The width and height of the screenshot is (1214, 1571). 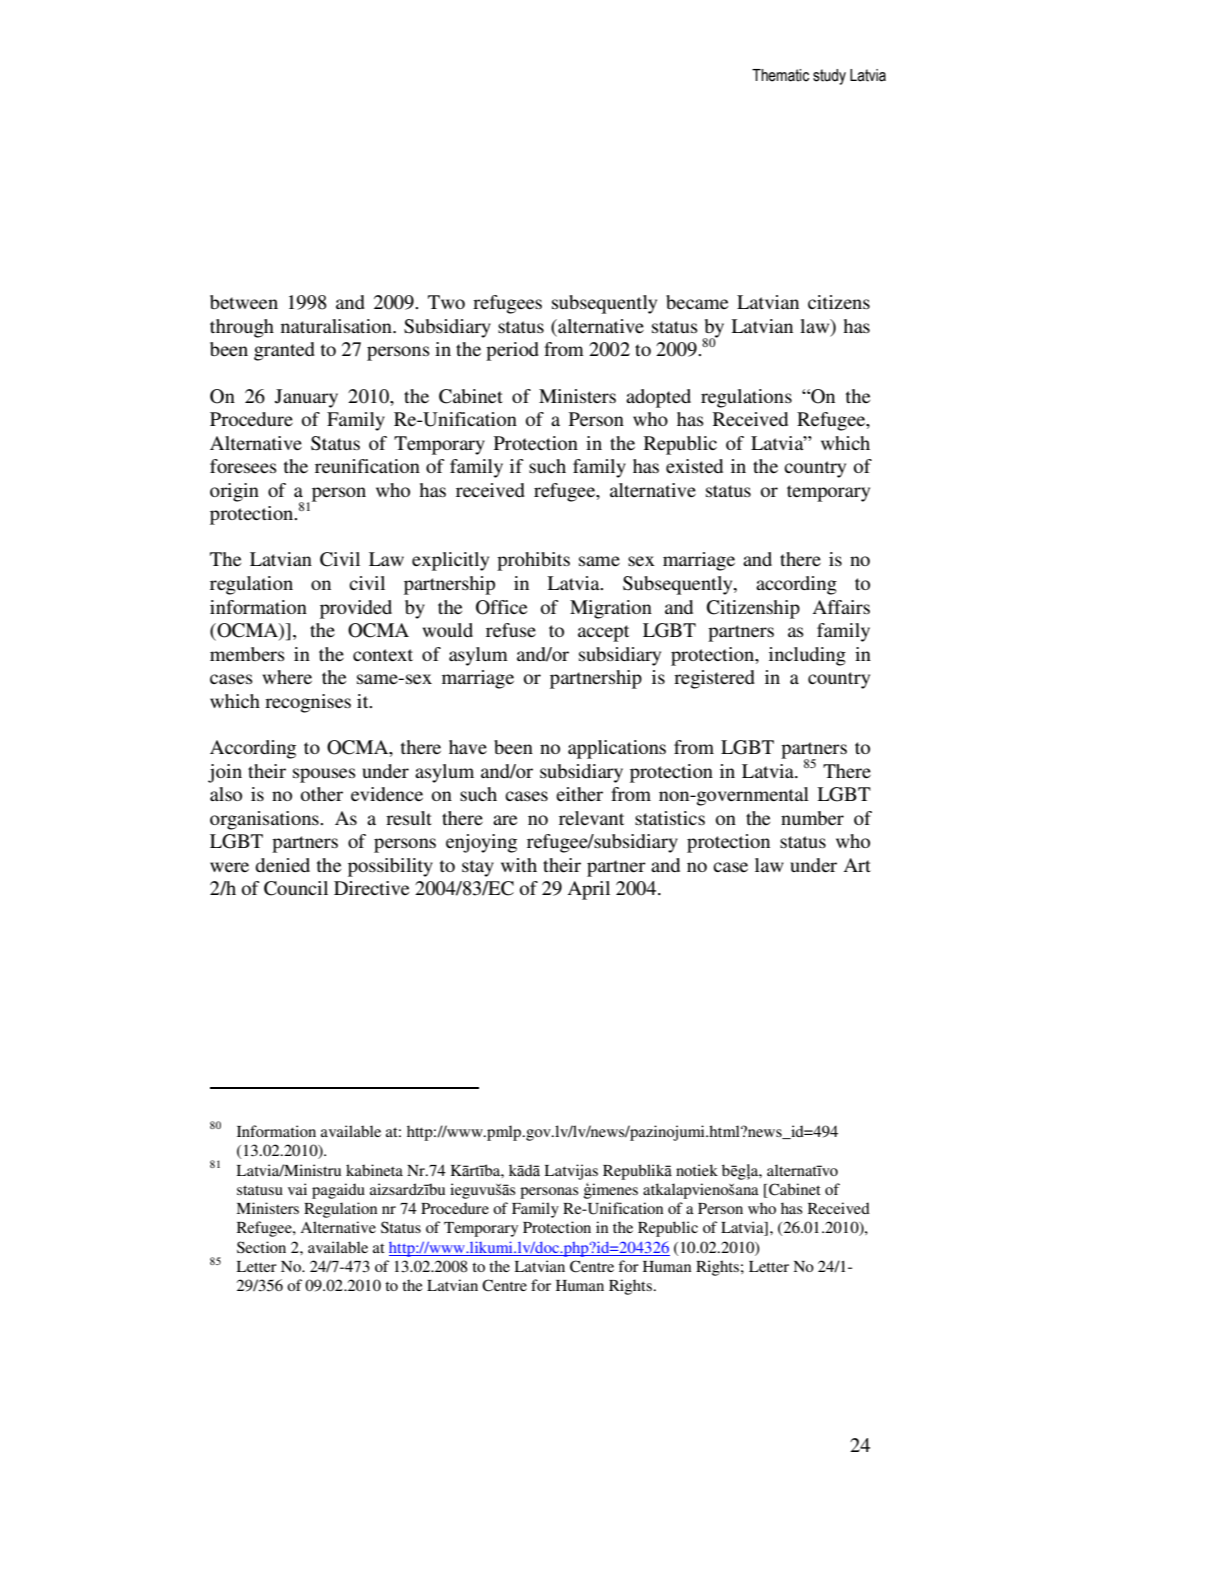 What do you see at coordinates (284, 351) in the screenshot?
I see `granted` at bounding box center [284, 351].
